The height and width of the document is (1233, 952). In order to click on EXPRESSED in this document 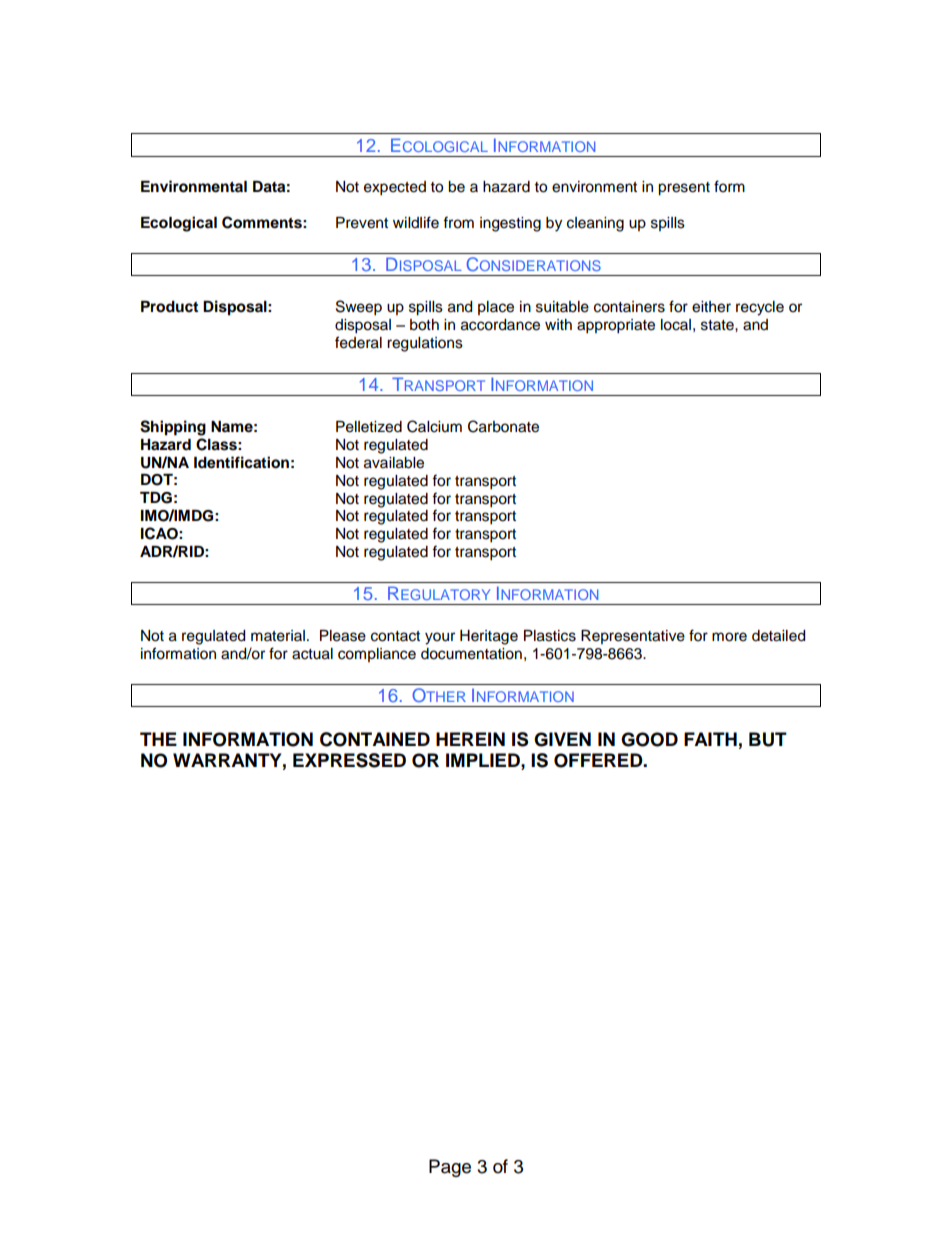, I will do `click(349, 760)`.
